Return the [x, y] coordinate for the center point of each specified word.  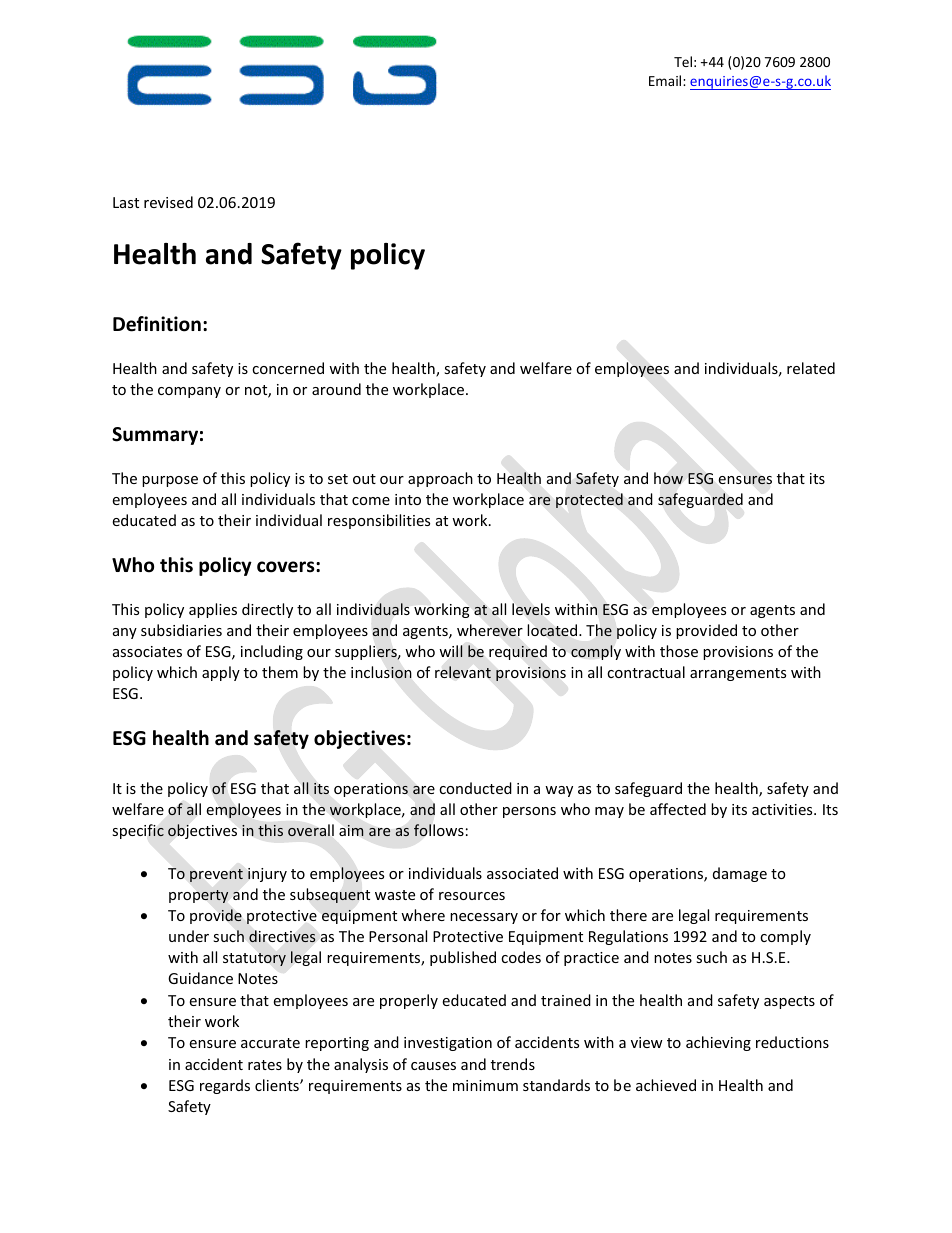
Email [666, 80]
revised [168, 202]
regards [225, 1086]
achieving [718, 1043]
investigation [448, 1044]
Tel [683, 61]
